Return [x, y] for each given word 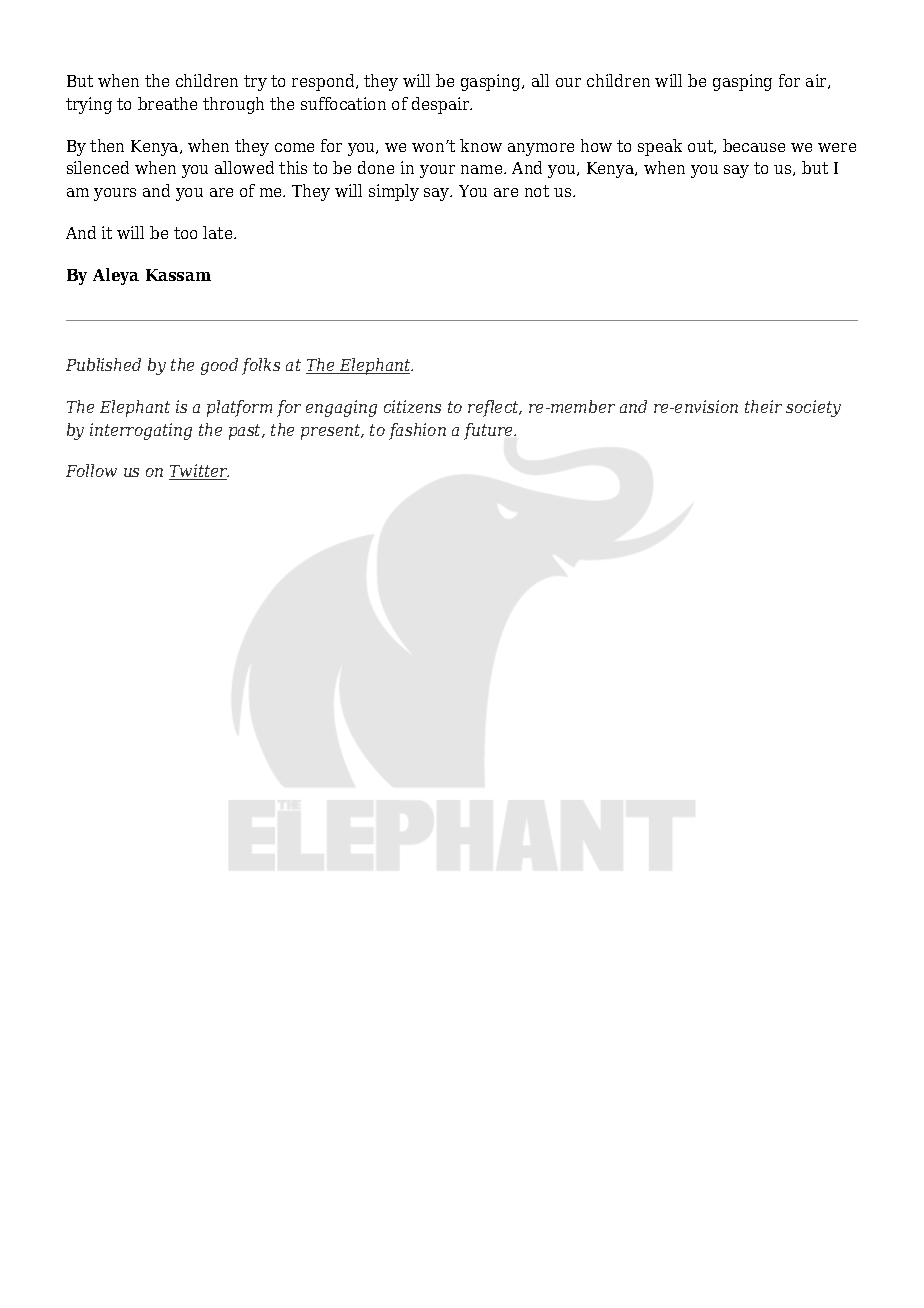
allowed [244, 167]
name [483, 169]
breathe [167, 103]
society [813, 408]
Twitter [199, 472]
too [185, 233]
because [754, 145]
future [490, 431]
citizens [412, 406]
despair [442, 105]
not [537, 191]
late [219, 232]
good [219, 366]
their [763, 406]
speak [660, 147]
